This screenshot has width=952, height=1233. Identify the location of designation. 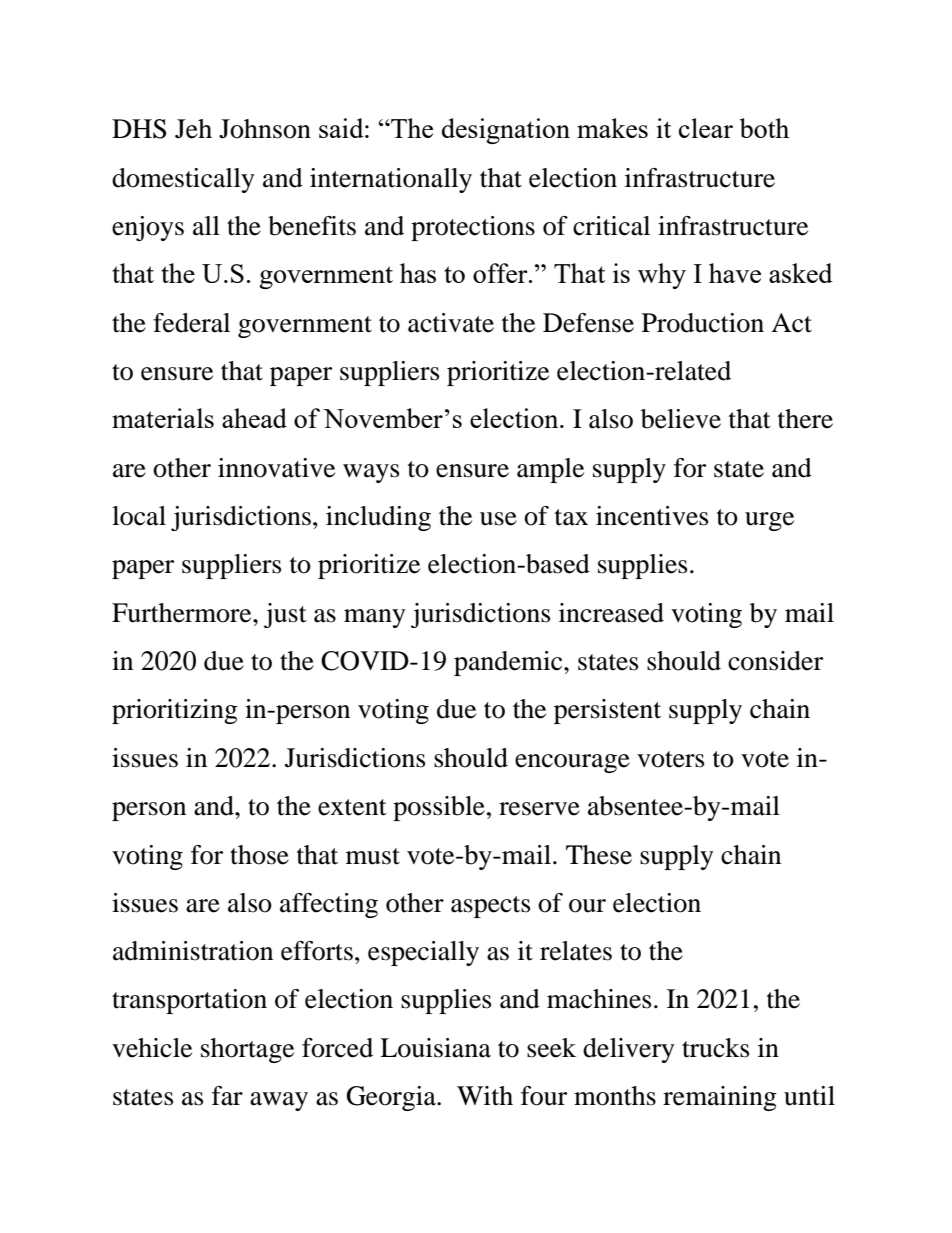
(506, 131).
